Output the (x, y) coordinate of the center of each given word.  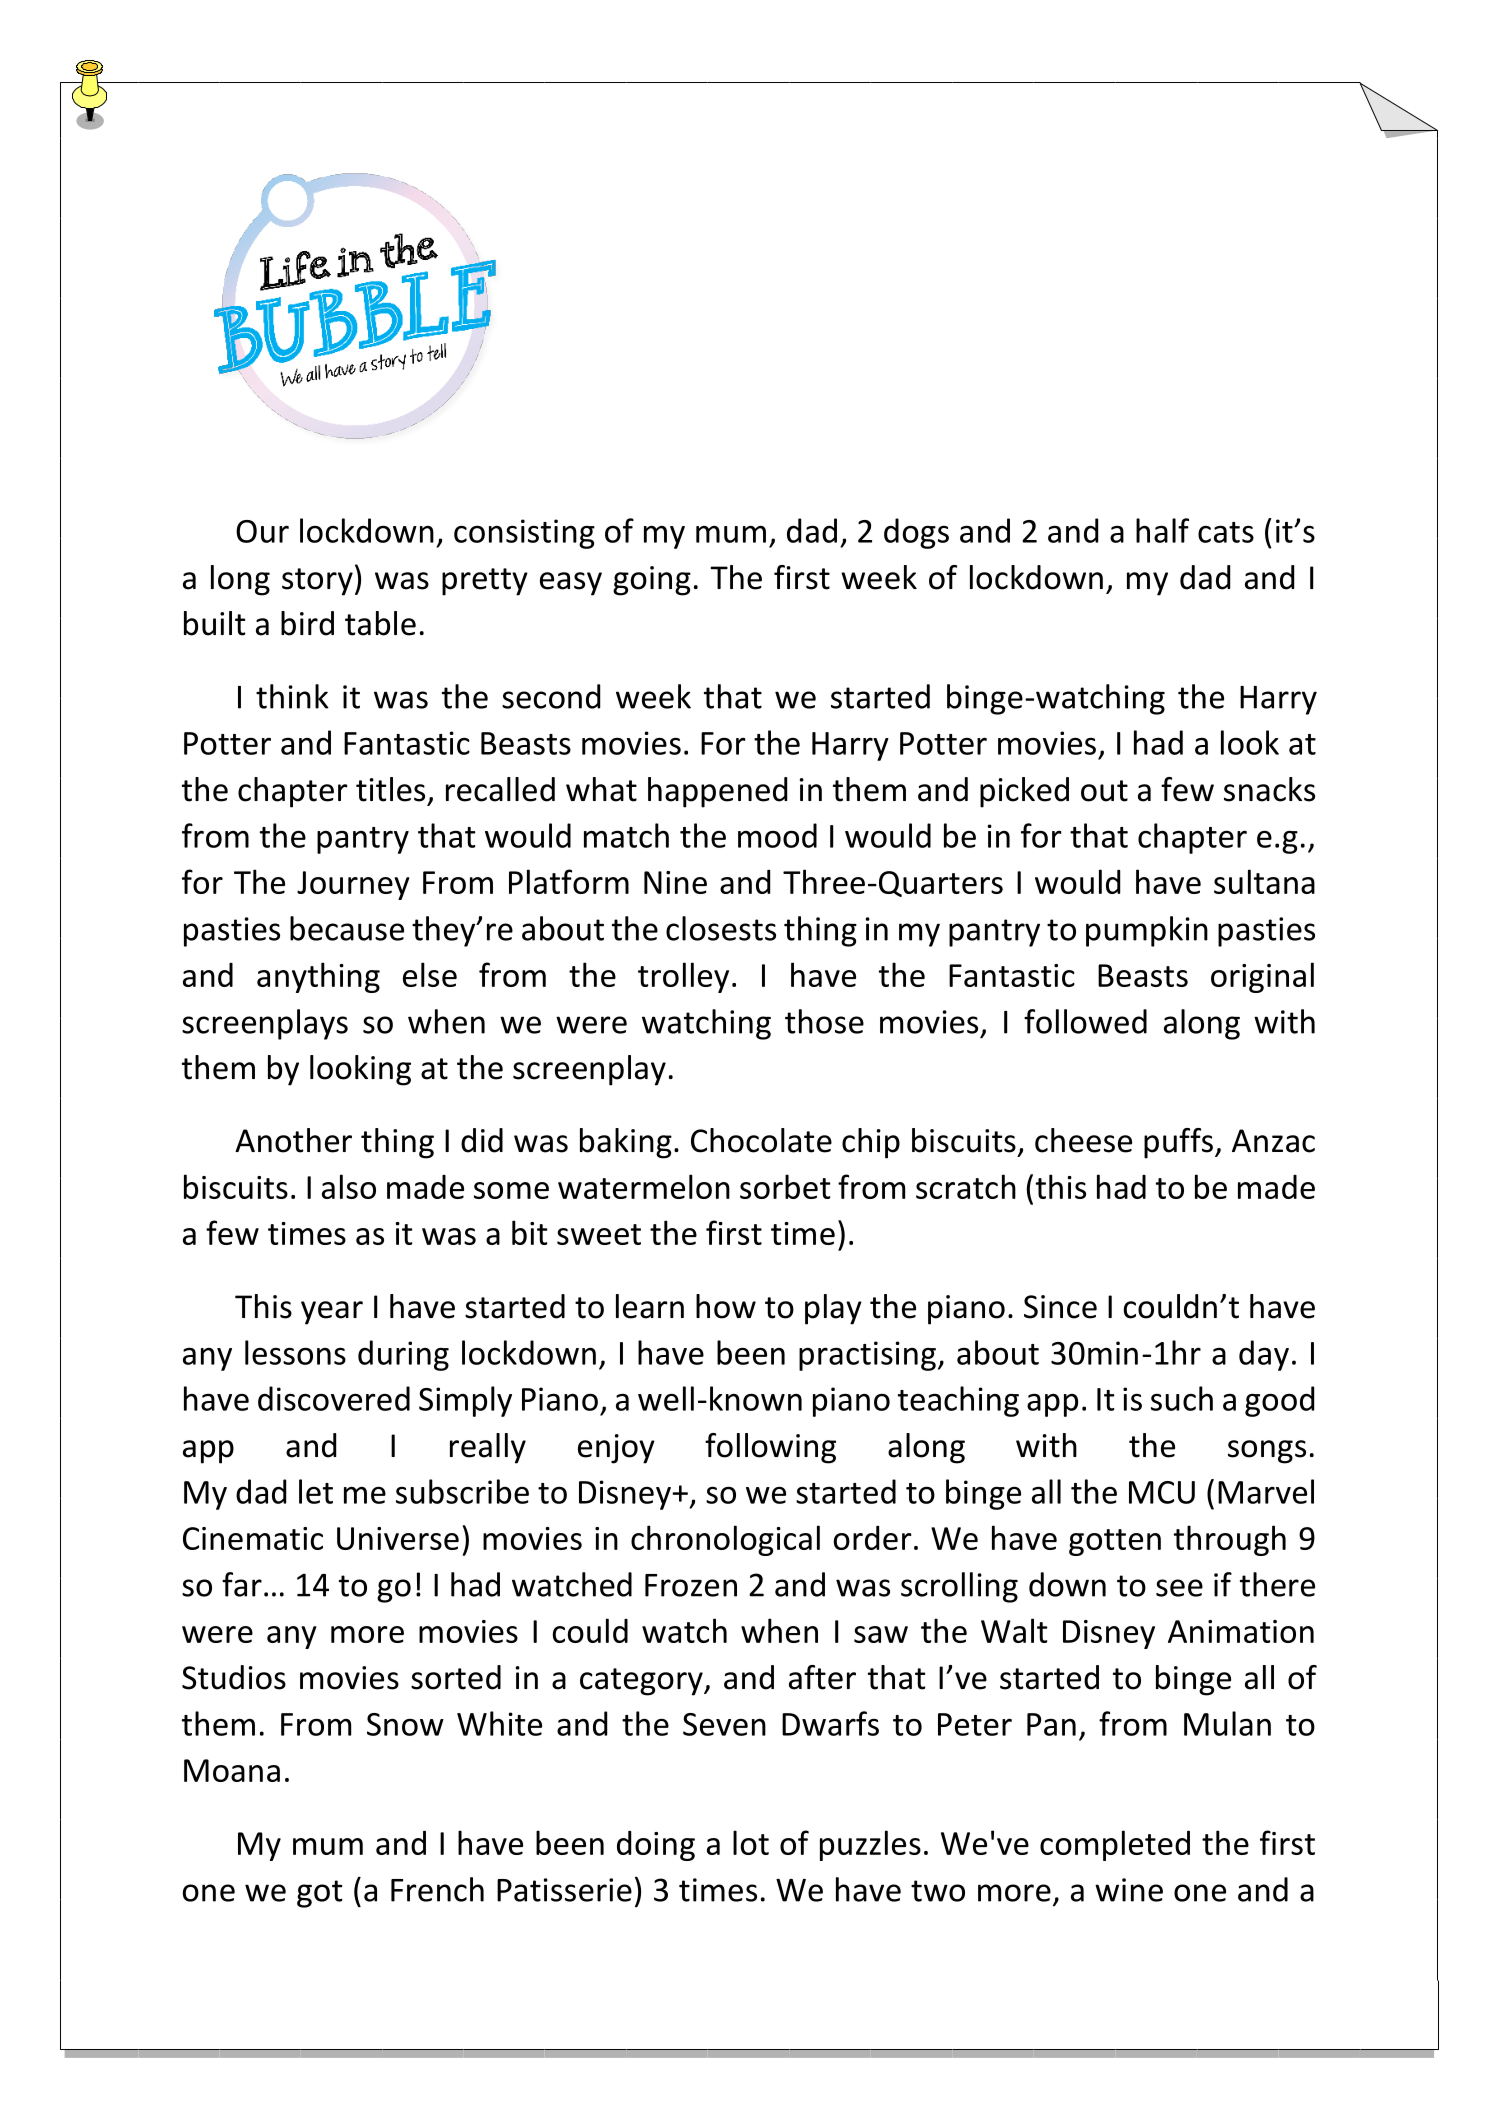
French (437, 1889)
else (430, 974)
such (1182, 1398)
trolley (683, 977)
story (317, 582)
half (1162, 530)
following (770, 1448)
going (652, 581)
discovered (334, 1398)
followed (1085, 1021)
